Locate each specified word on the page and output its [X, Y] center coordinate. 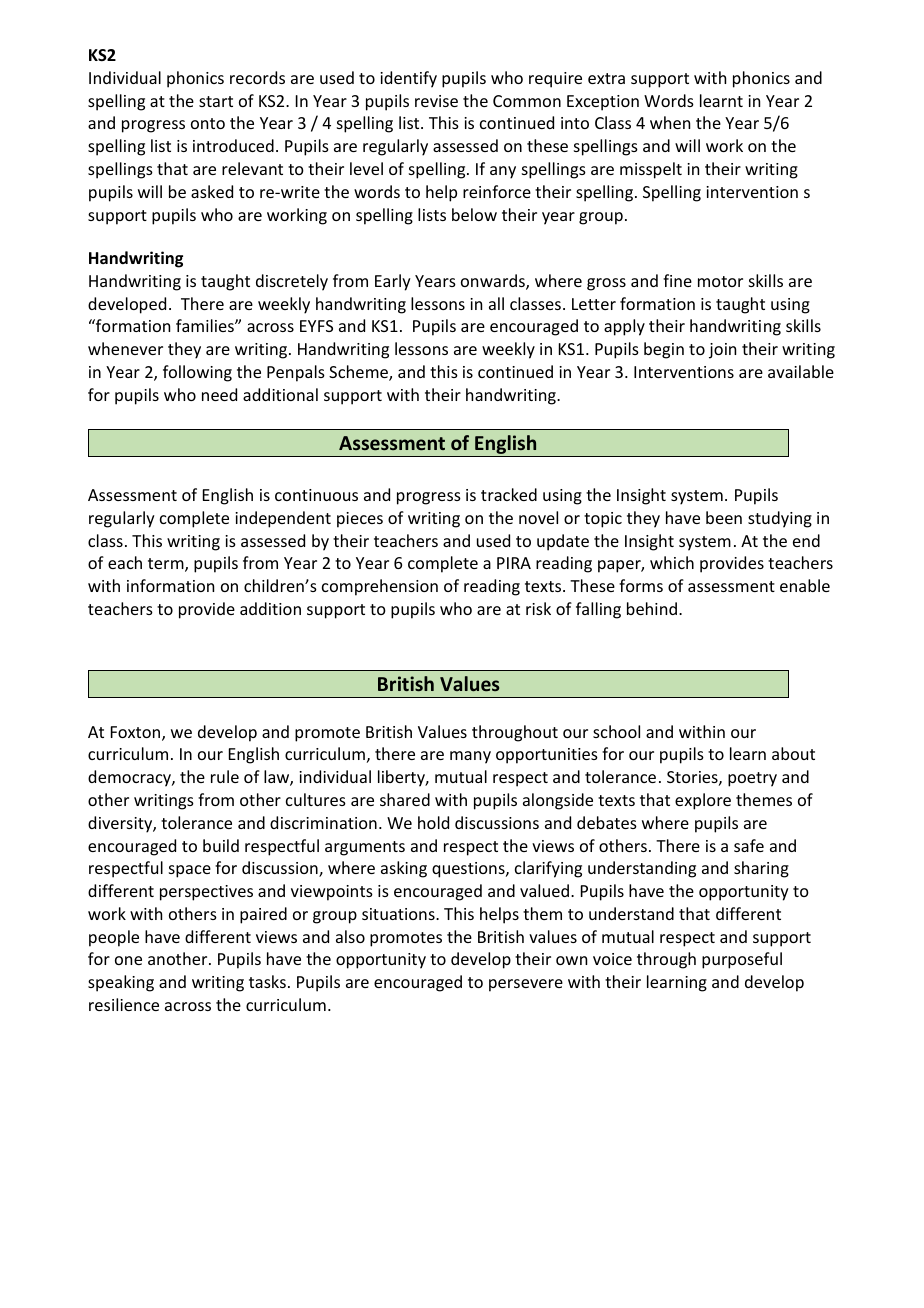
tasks [267, 981]
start [216, 101]
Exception [603, 103]
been [724, 517]
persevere [526, 985]
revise [436, 101]
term [167, 565]
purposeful [742, 960]
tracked [509, 494]
